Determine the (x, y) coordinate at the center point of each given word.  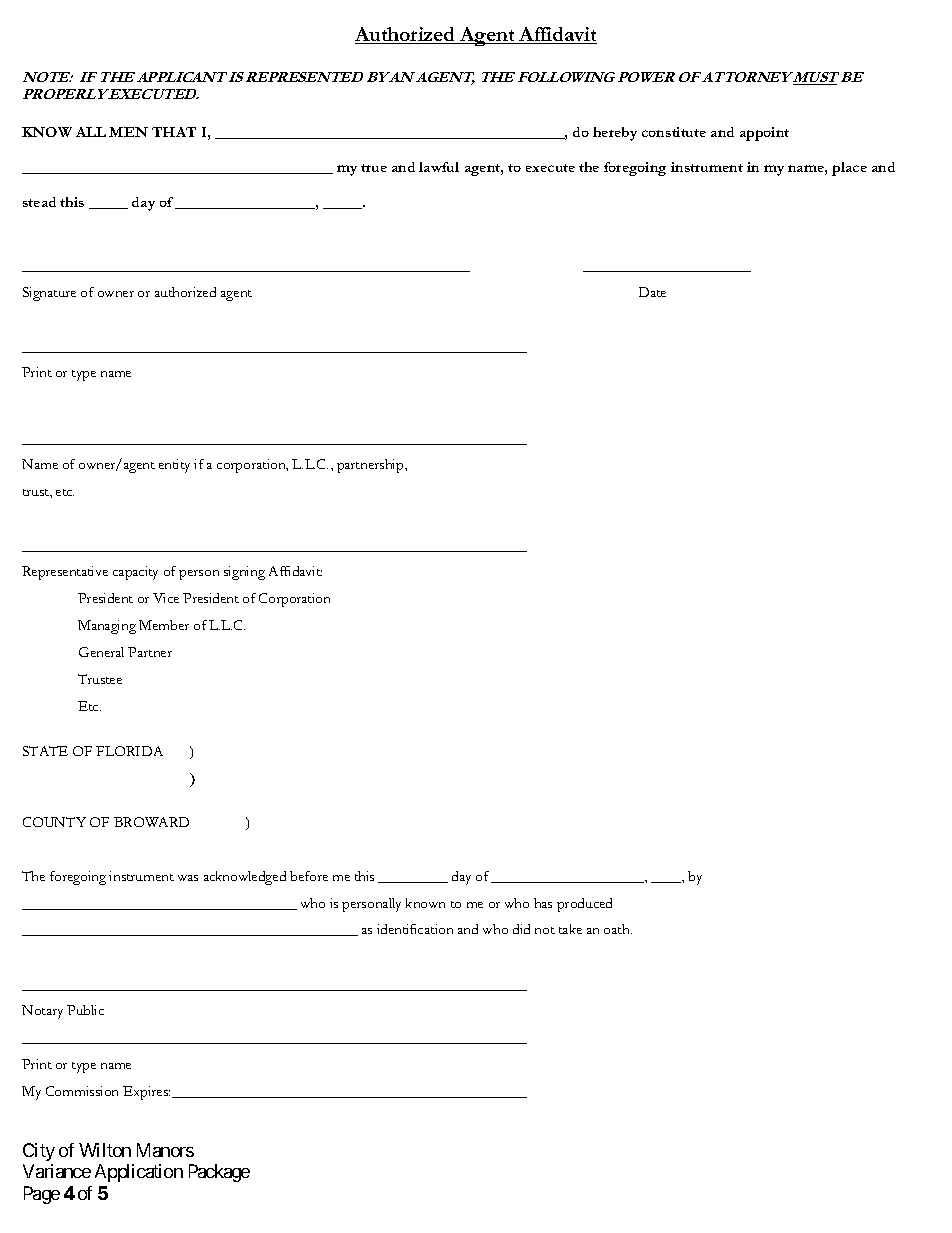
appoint (764, 134)
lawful (439, 167)
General (101, 652)
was (188, 878)
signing (244, 573)
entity (174, 466)
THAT (174, 132)
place (849, 169)
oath (618, 929)
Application (139, 1173)
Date (652, 292)
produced (584, 905)
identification (415, 929)
